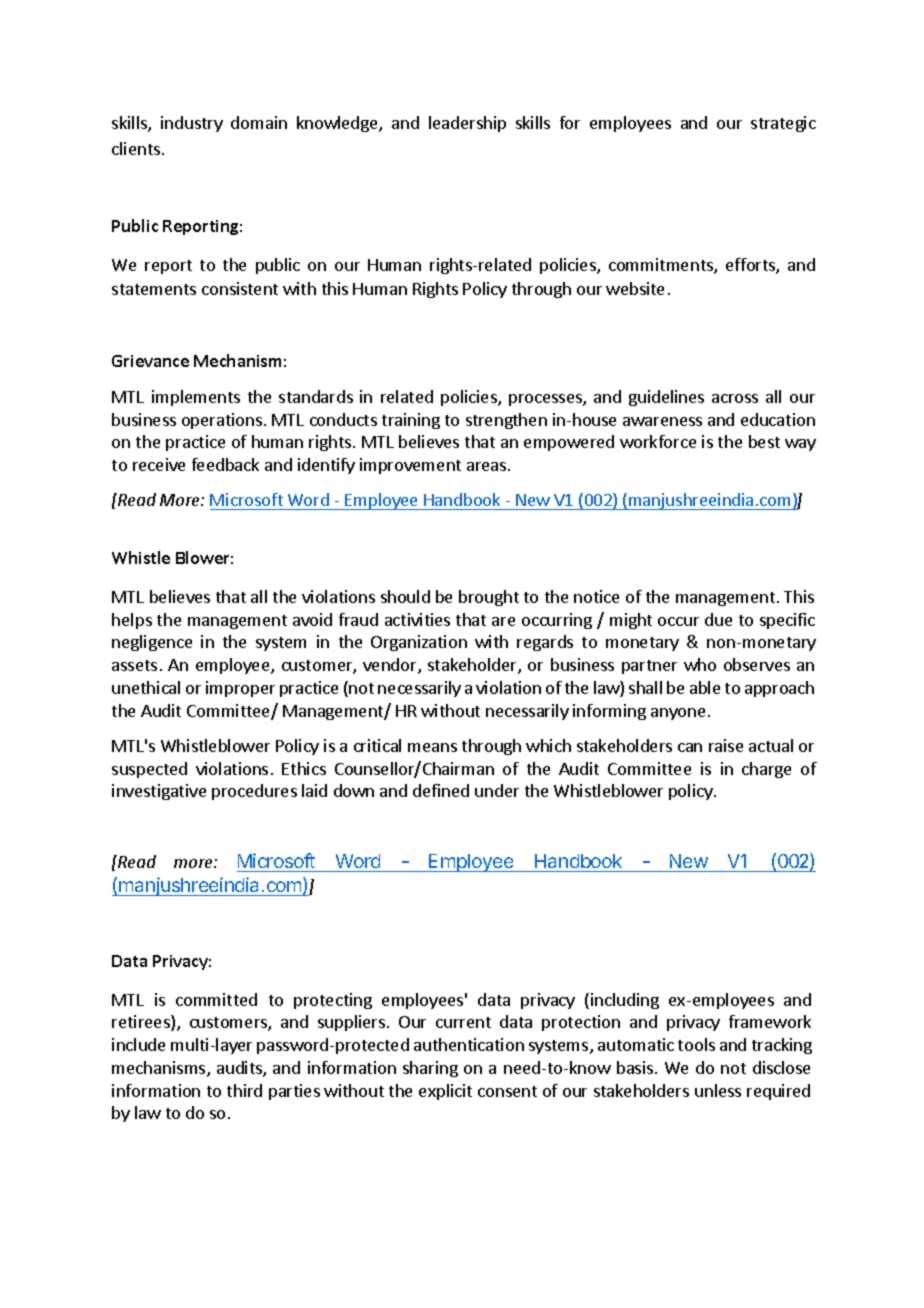 The width and height of the screenshot is (924, 1308). What do you see at coordinates (764, 441) in the screenshot?
I see `best` at bounding box center [764, 441].
